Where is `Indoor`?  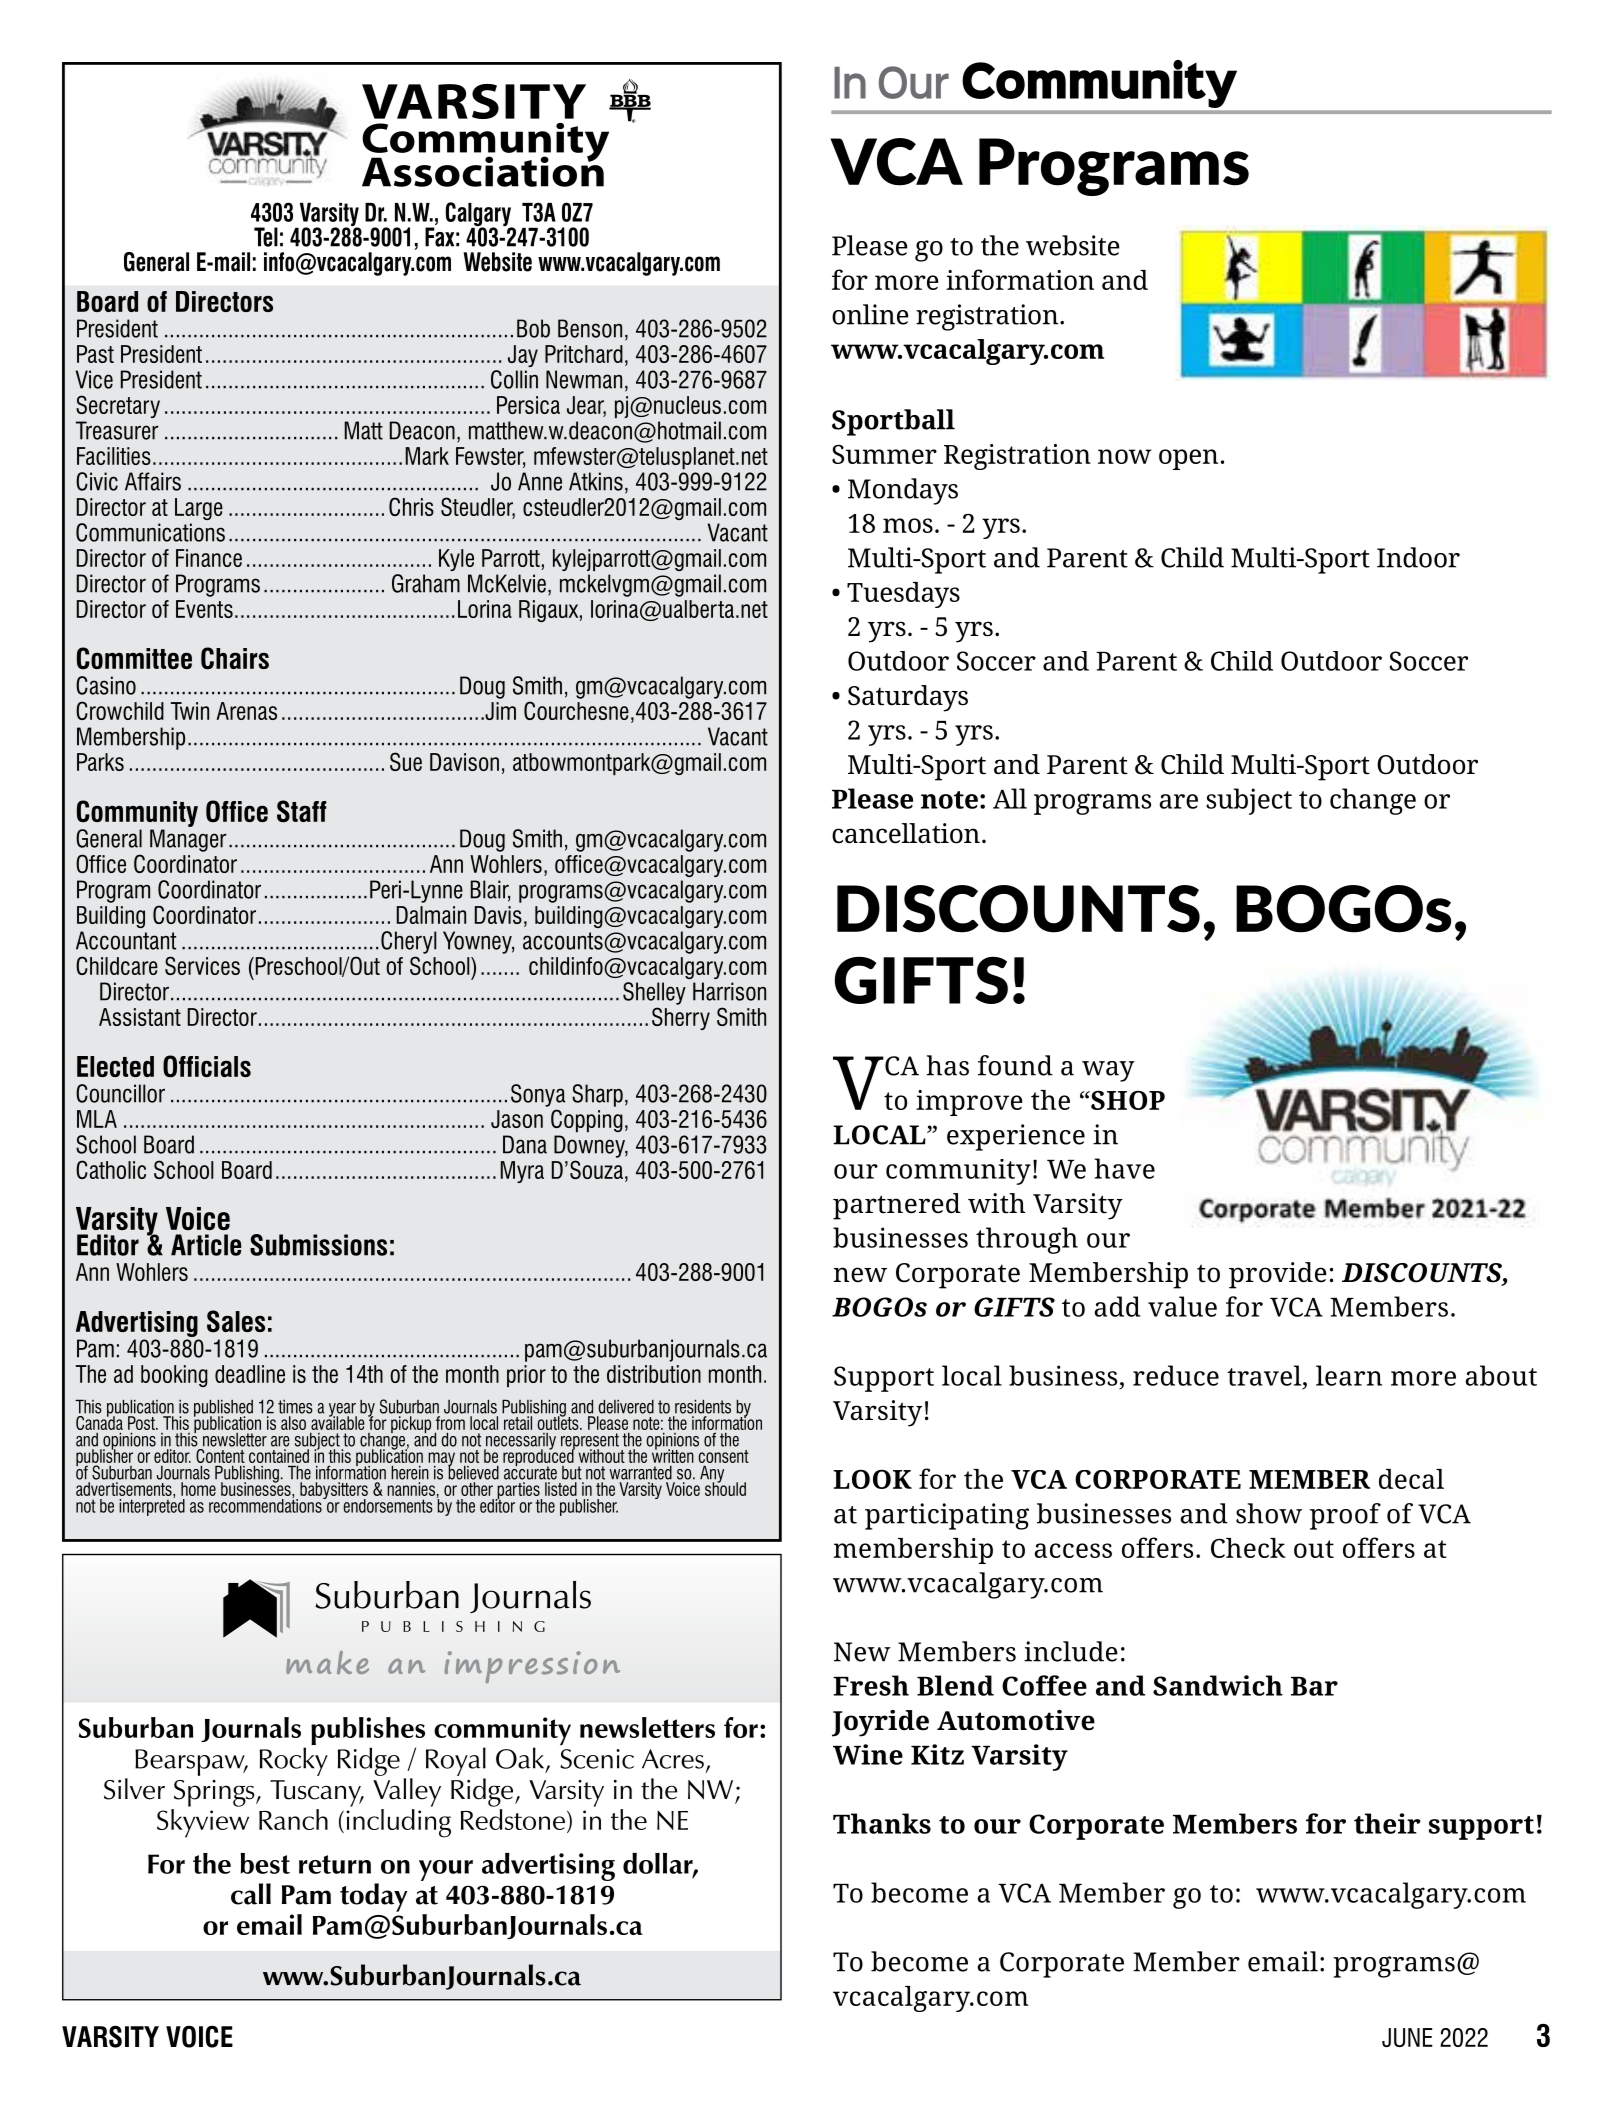 Indoor is located at coordinates (1418, 557).
